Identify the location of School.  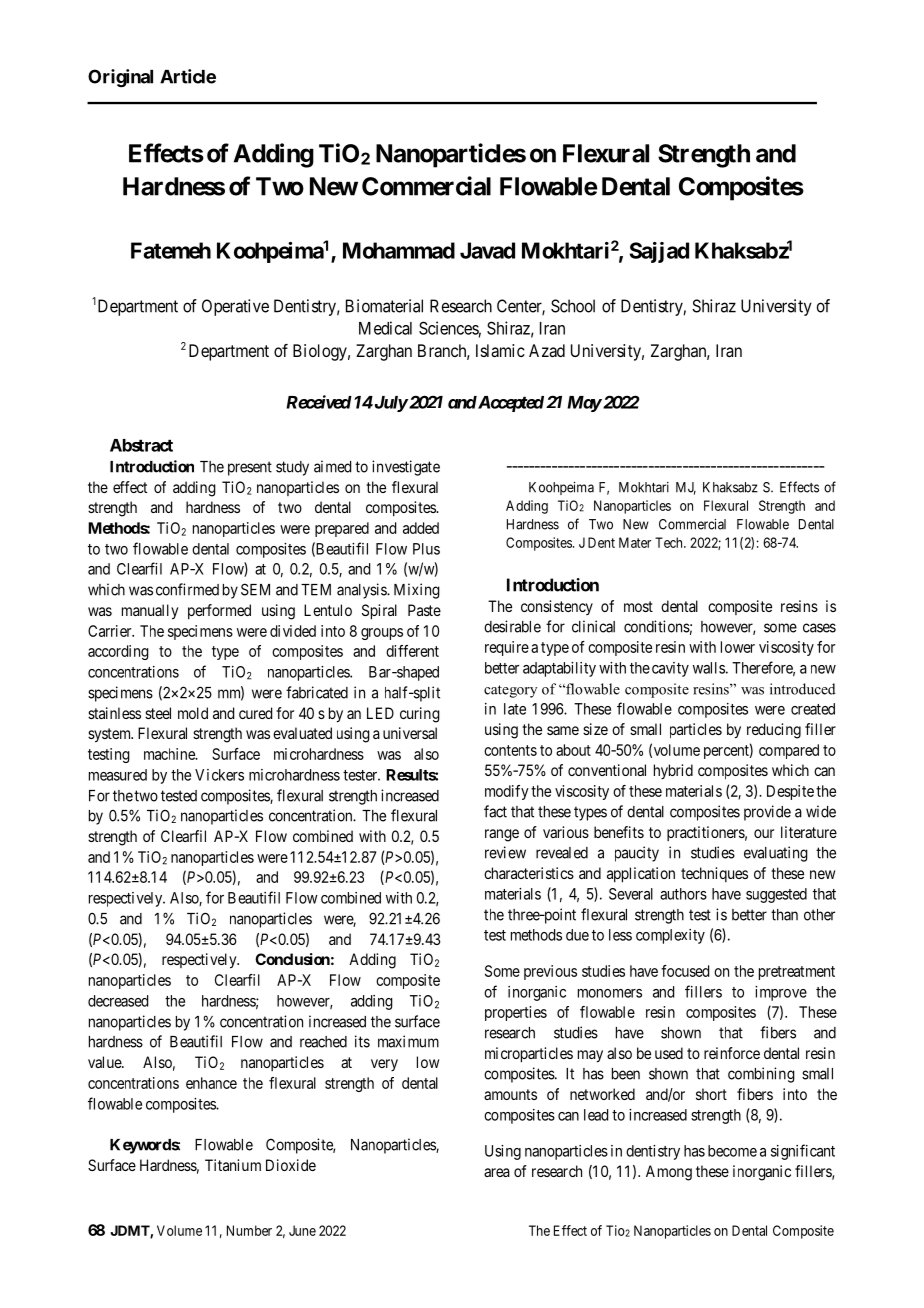
(573, 306).
